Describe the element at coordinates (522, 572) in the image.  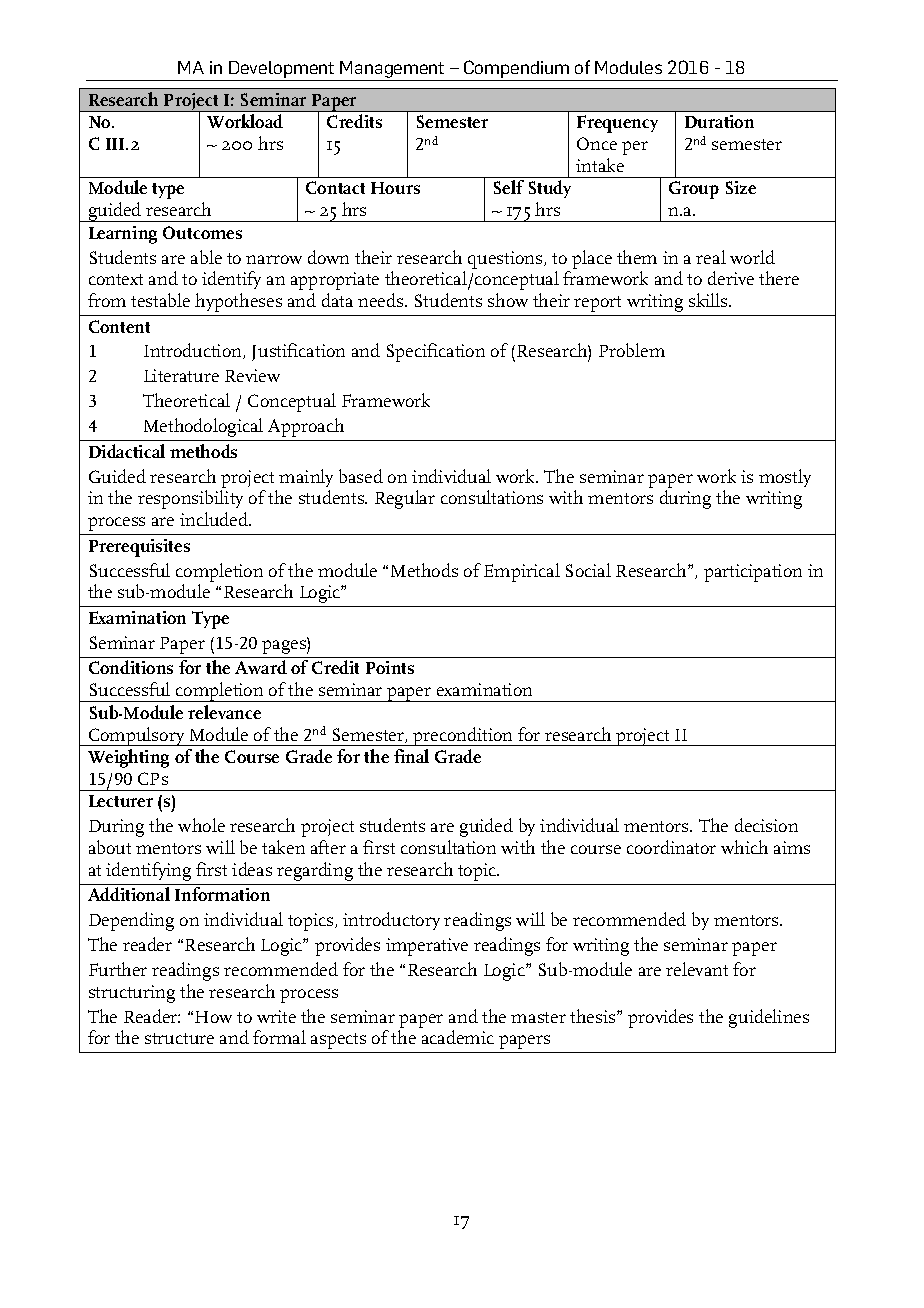
I see `Empirical` at that location.
